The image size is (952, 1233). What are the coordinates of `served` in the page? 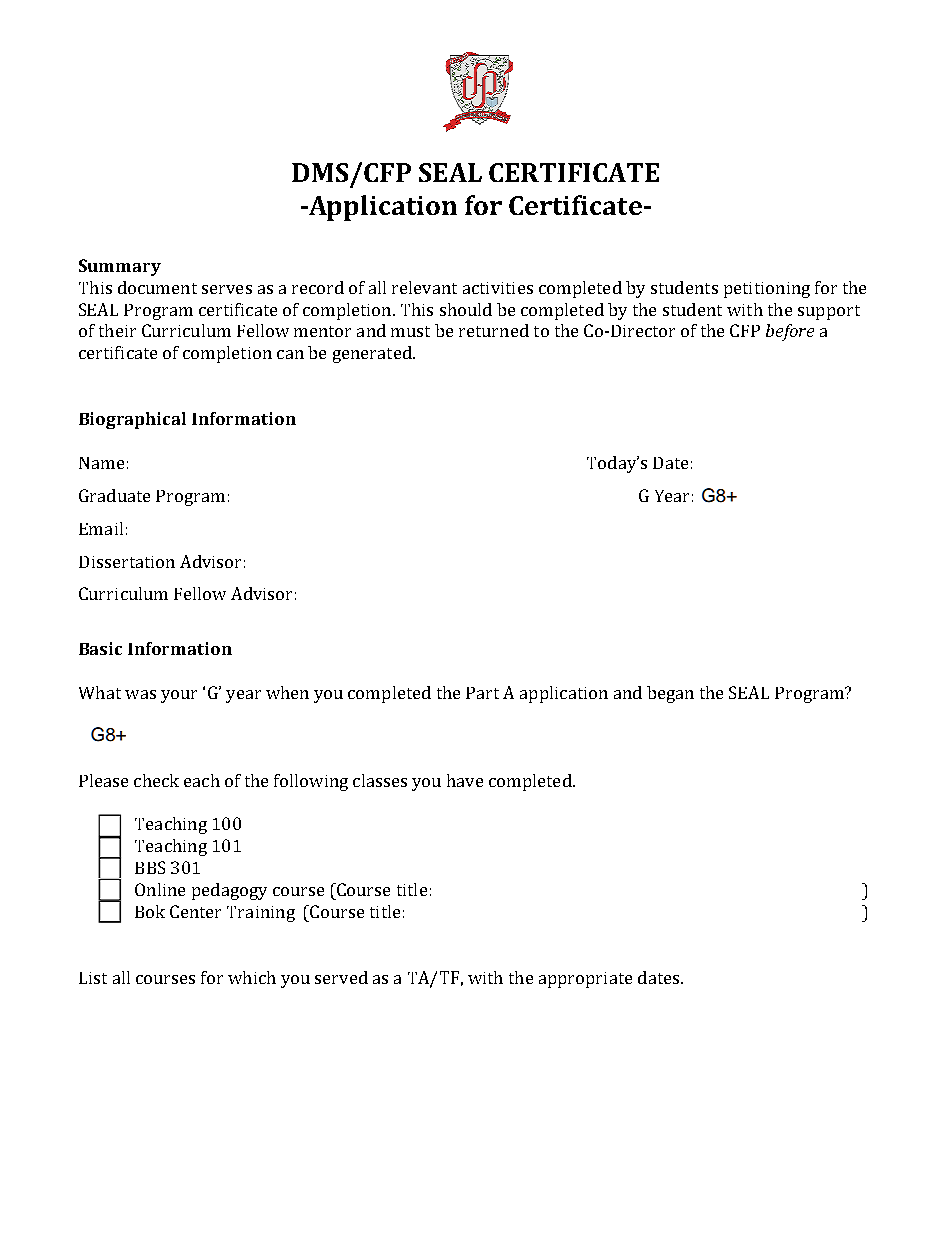 It's located at (341, 977).
